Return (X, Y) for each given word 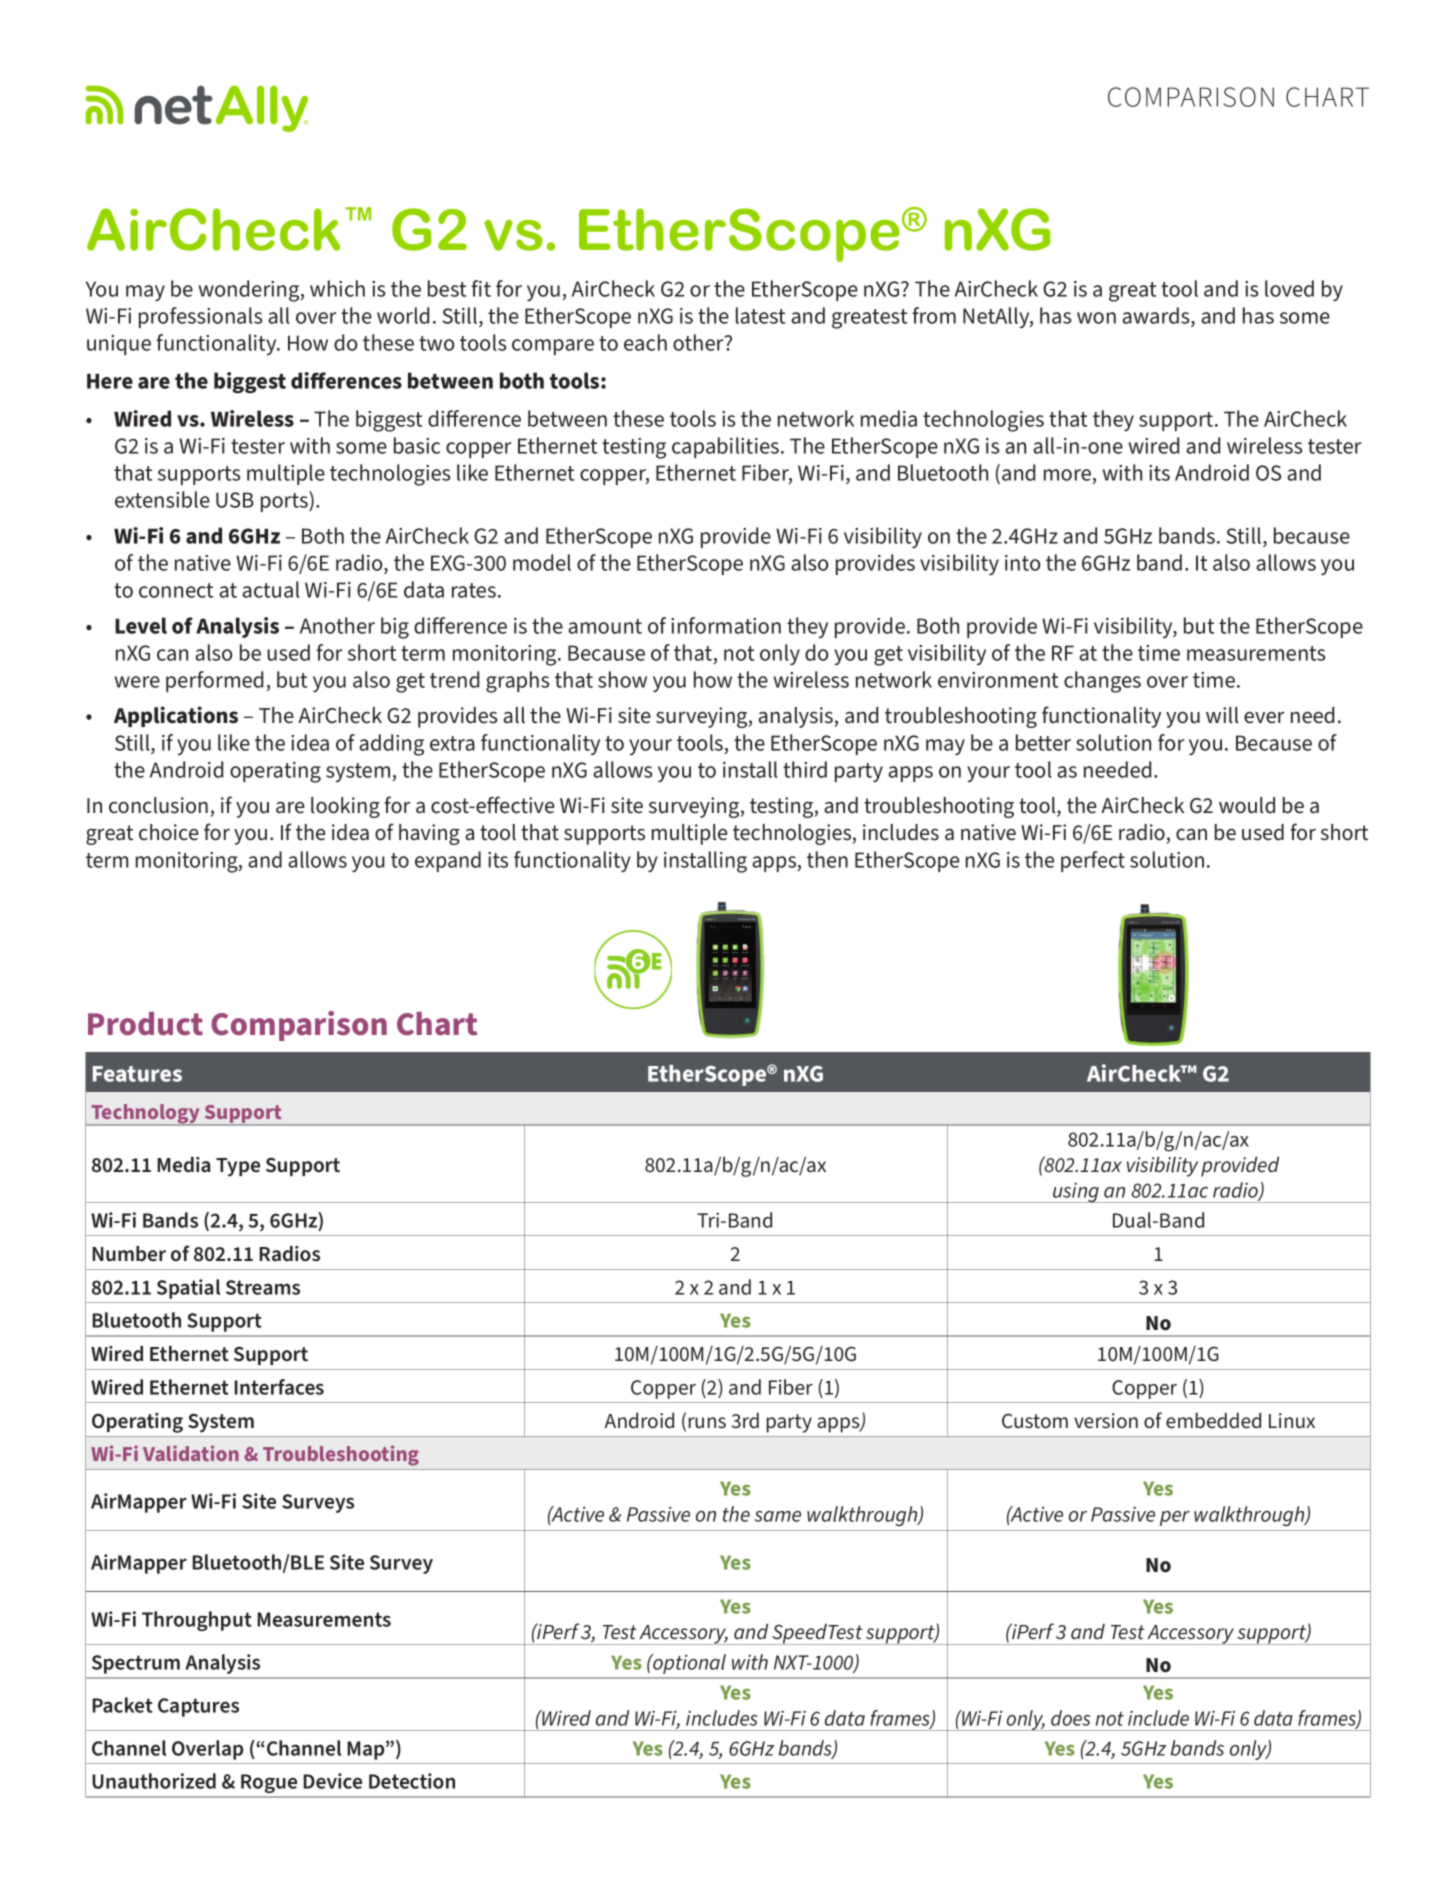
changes (1102, 682)
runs (707, 1423)
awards (1157, 317)
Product (145, 1024)
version (1106, 1421)
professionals (201, 317)
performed (214, 681)
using (1076, 1193)
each (645, 342)
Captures (198, 1707)
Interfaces (279, 1387)
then (827, 859)
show (622, 679)
